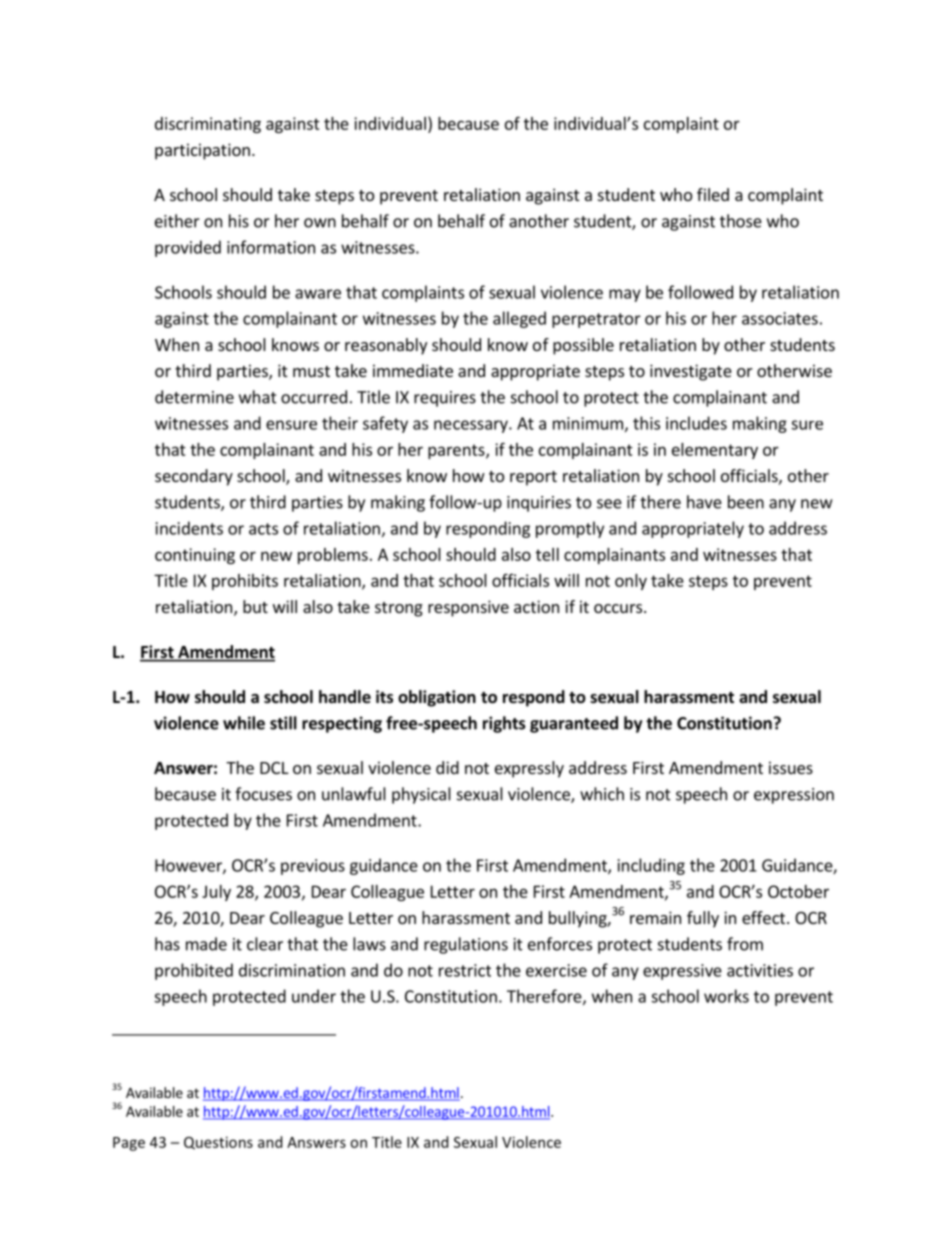 Image resolution: width=952 pixels, height=1233 pixels. I want to click on filed, so click(713, 194).
